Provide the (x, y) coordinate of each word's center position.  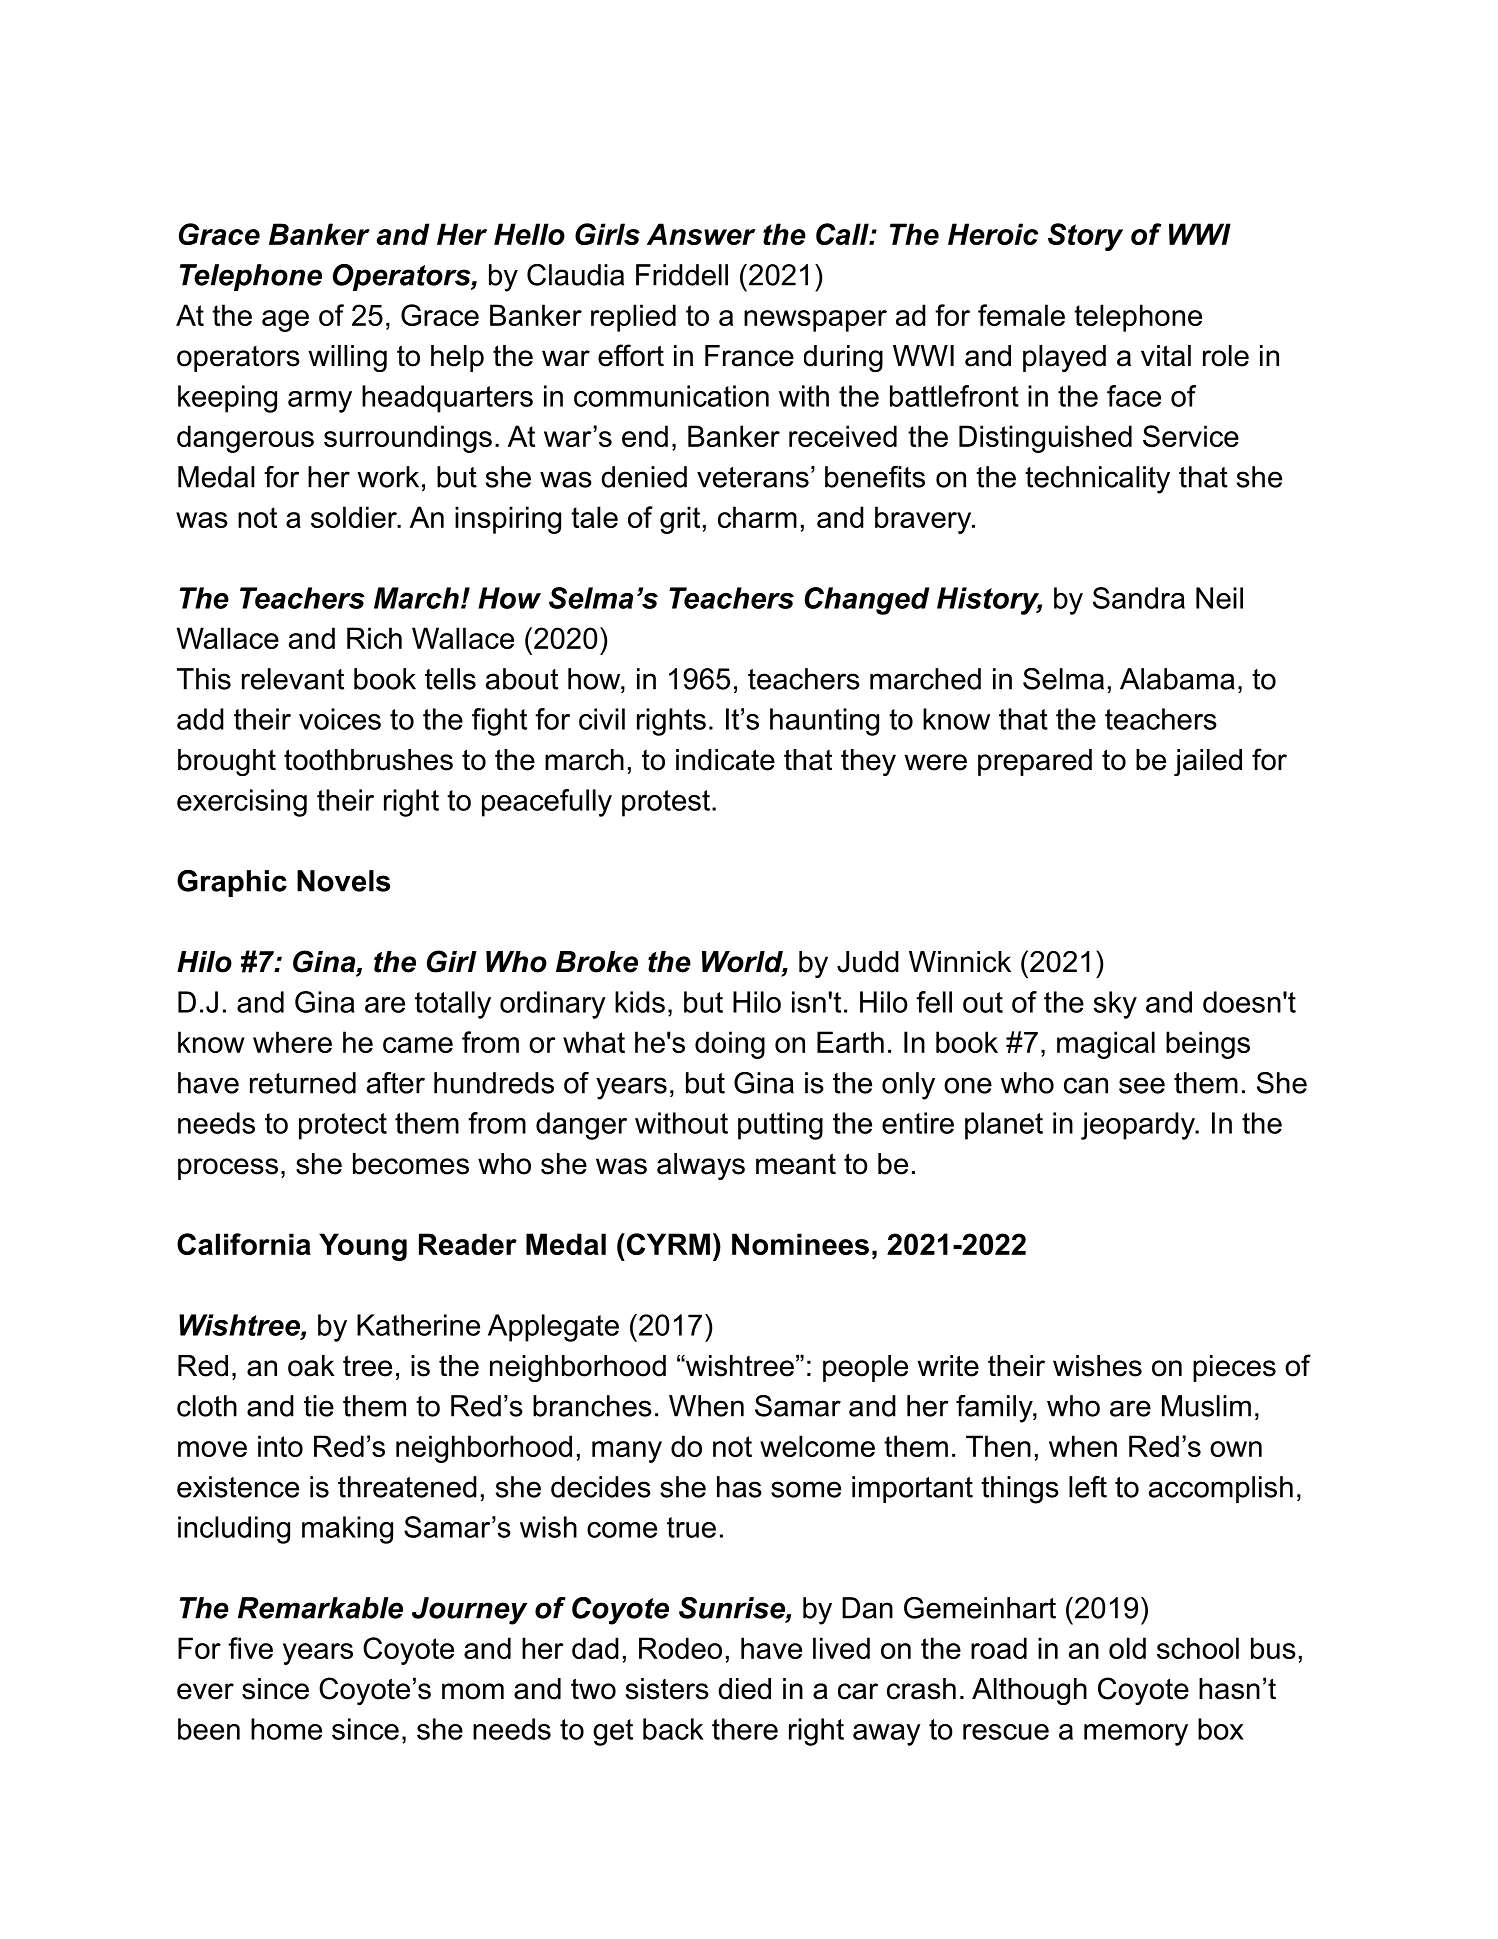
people (865, 1368)
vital (1166, 356)
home (286, 1729)
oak (311, 1366)
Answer (701, 234)
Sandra (1139, 598)
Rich (374, 638)
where (292, 1042)
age (285, 321)
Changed (866, 601)
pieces (1234, 1368)
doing (730, 1045)
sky (1115, 1005)
